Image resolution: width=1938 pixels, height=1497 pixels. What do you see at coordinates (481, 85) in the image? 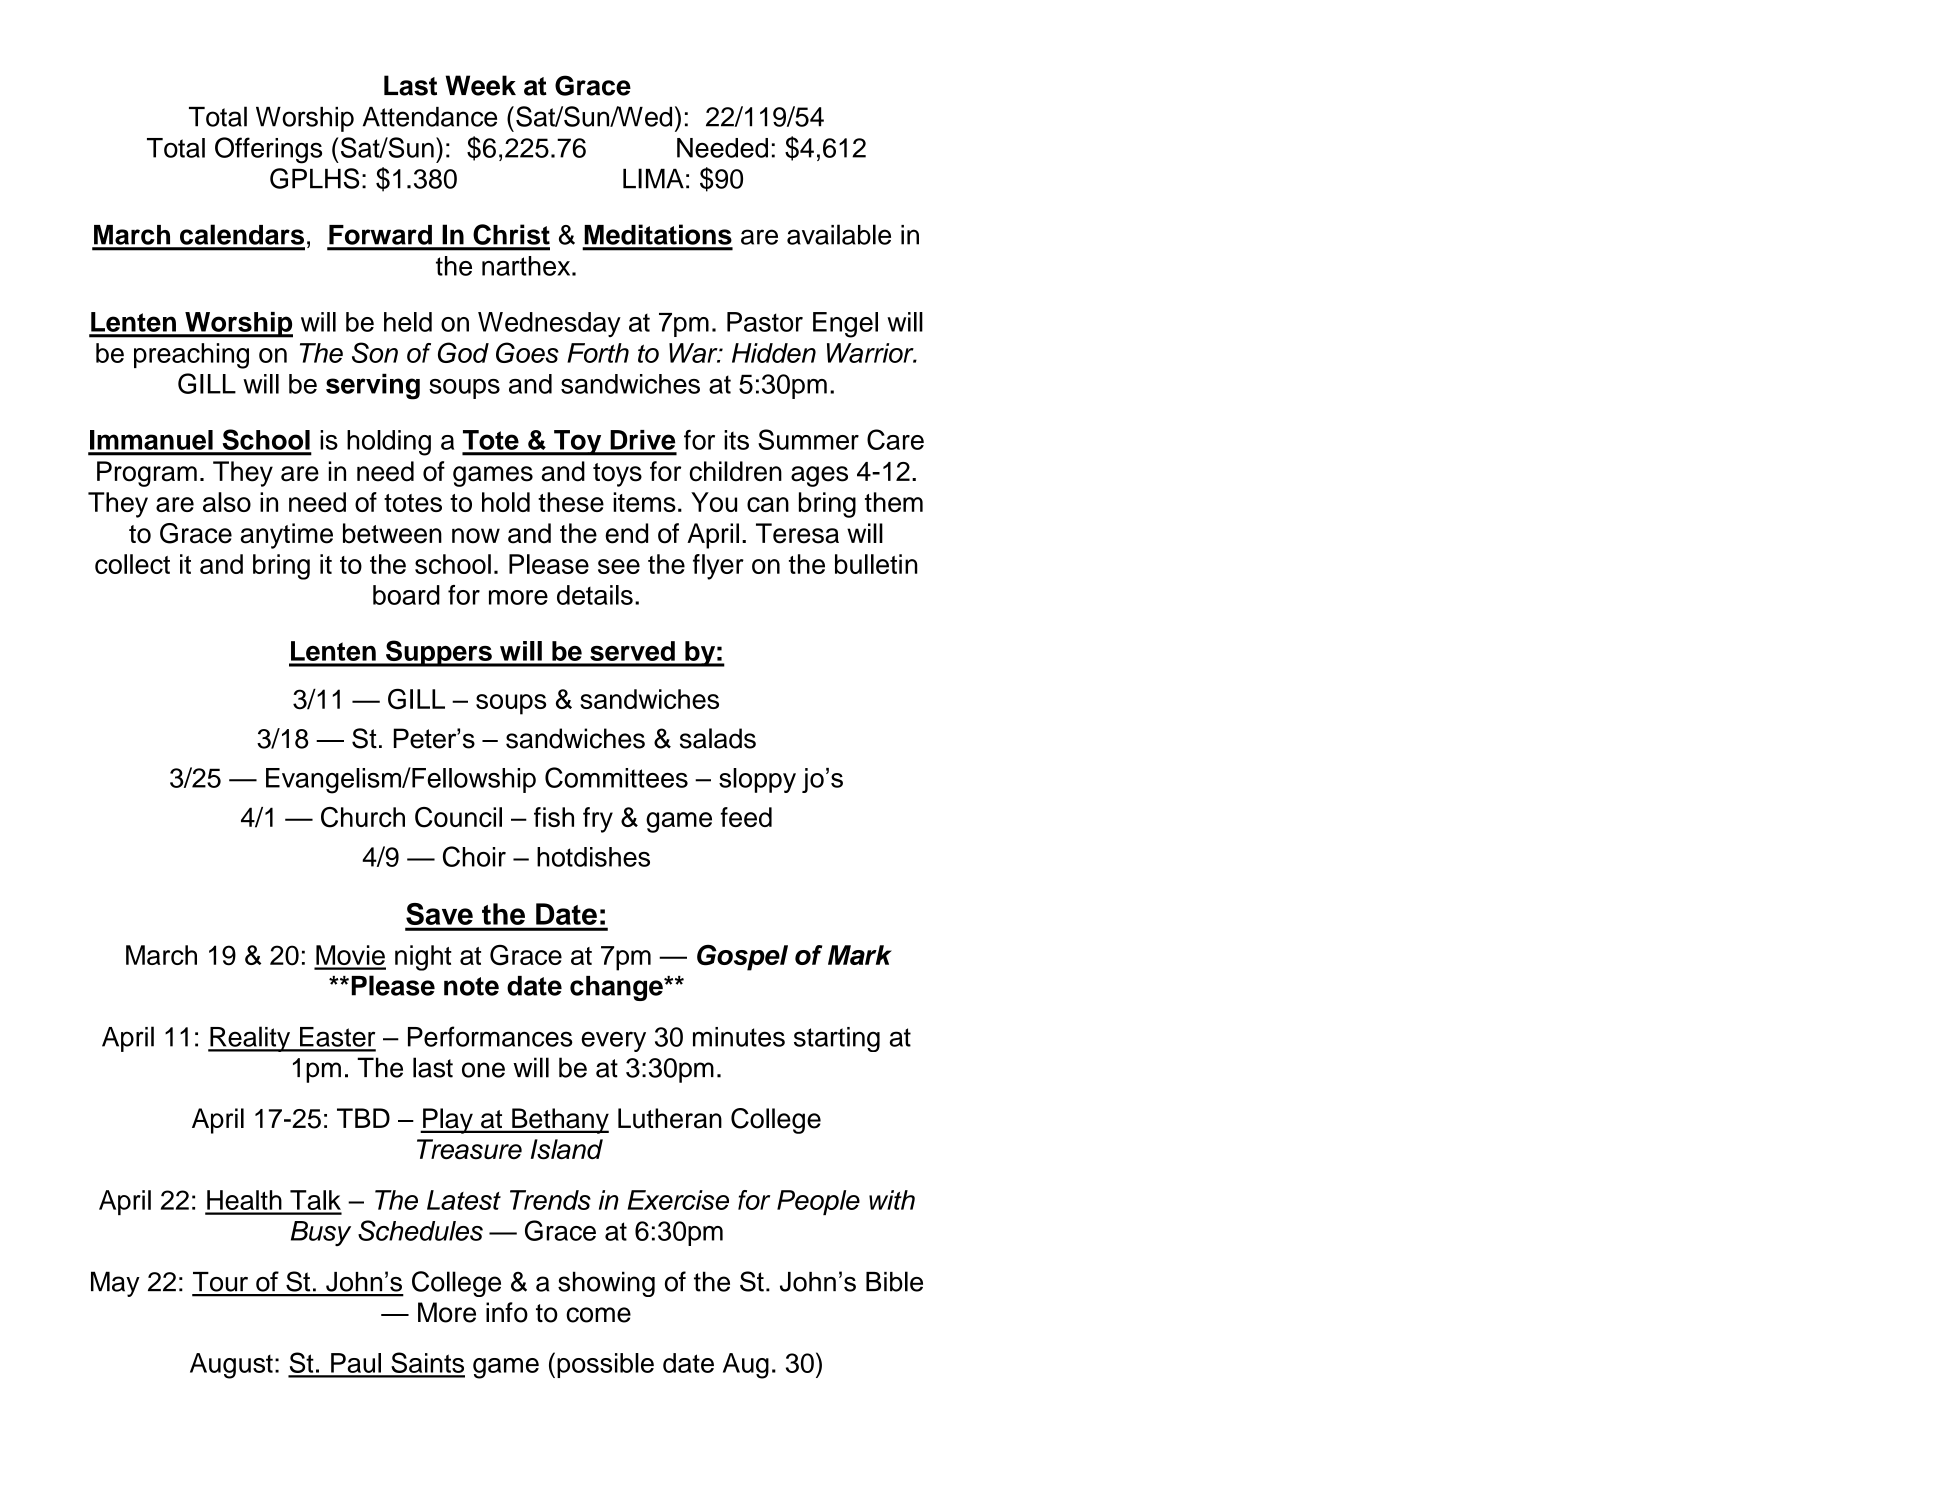
I see `Week` at bounding box center [481, 85].
